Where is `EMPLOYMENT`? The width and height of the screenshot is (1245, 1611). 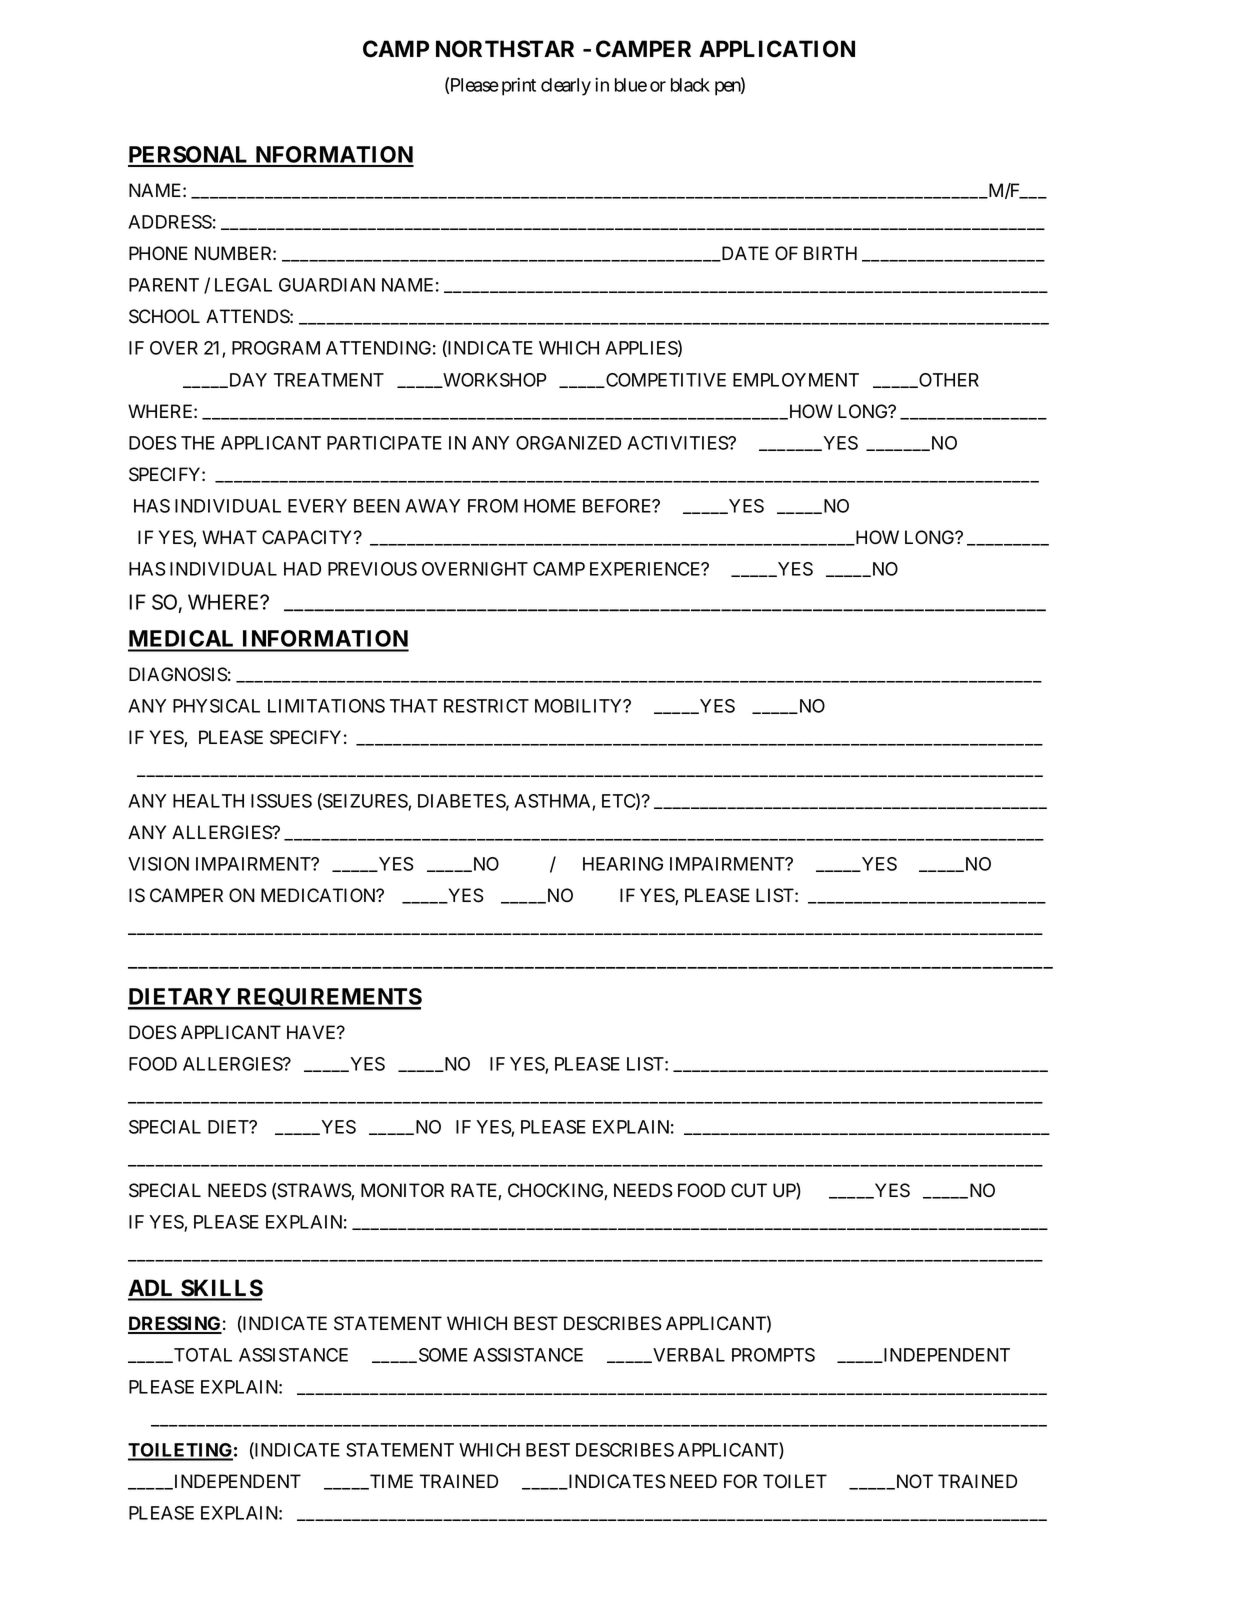
EMPLOYMENT is located at coordinates (796, 380).
